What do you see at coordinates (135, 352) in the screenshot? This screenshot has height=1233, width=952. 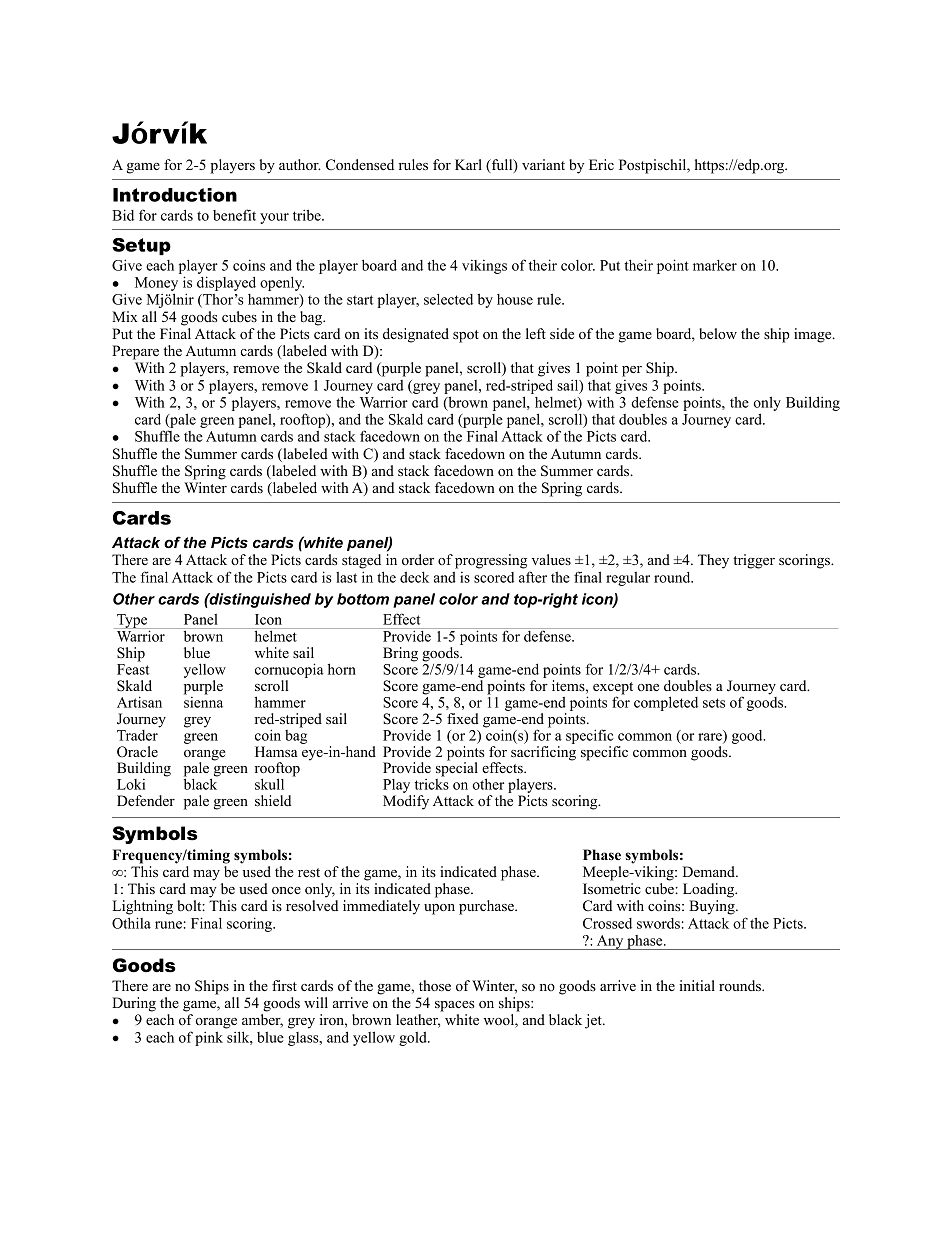 I see `Prepare` at bounding box center [135, 352].
